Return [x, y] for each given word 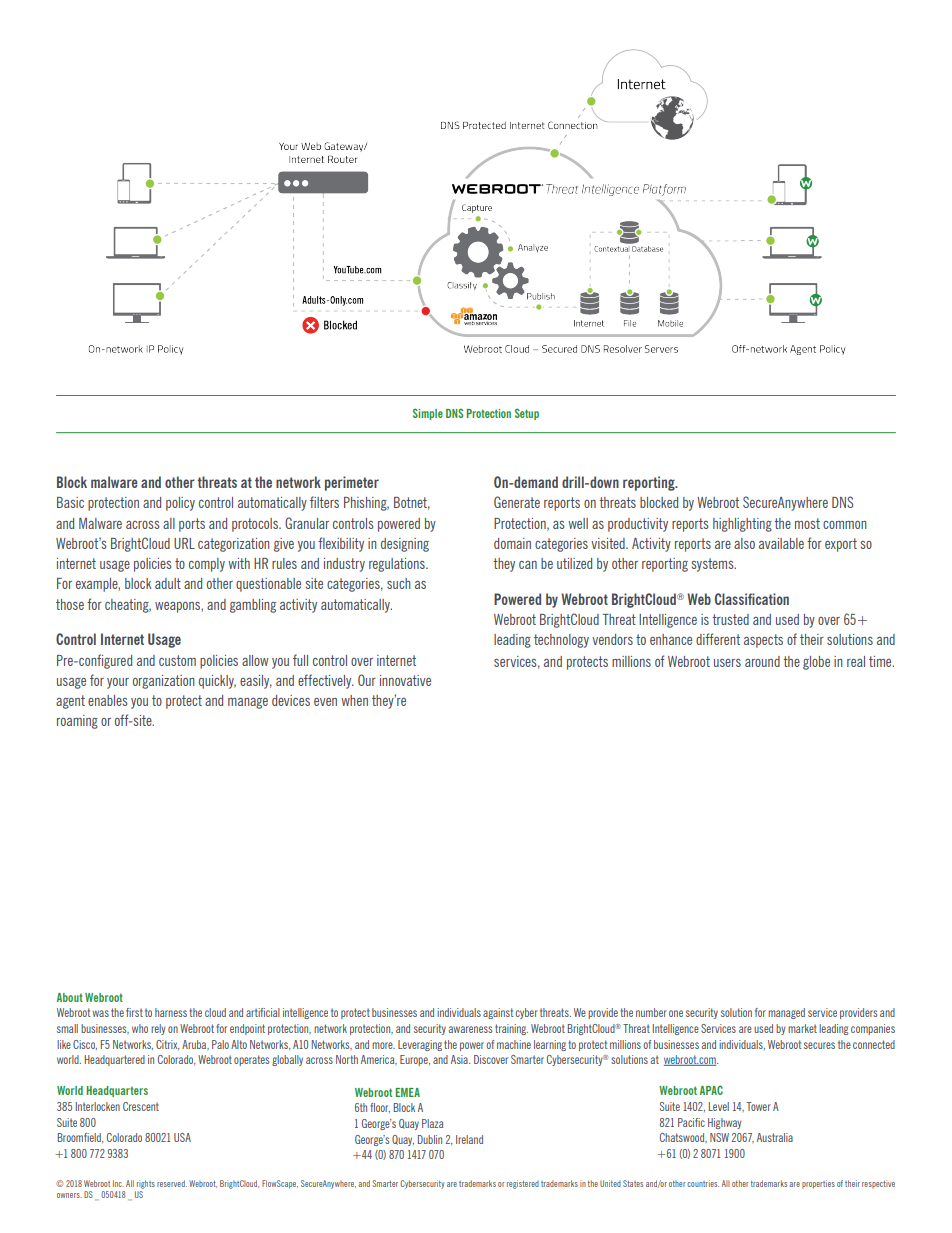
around [762, 661]
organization [163, 682]
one [676, 1013]
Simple [428, 414]
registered [523, 1184]
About [70, 997]
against [498, 1013]
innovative [405, 680]
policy [180, 504]
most [807, 523]
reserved [172, 1183]
